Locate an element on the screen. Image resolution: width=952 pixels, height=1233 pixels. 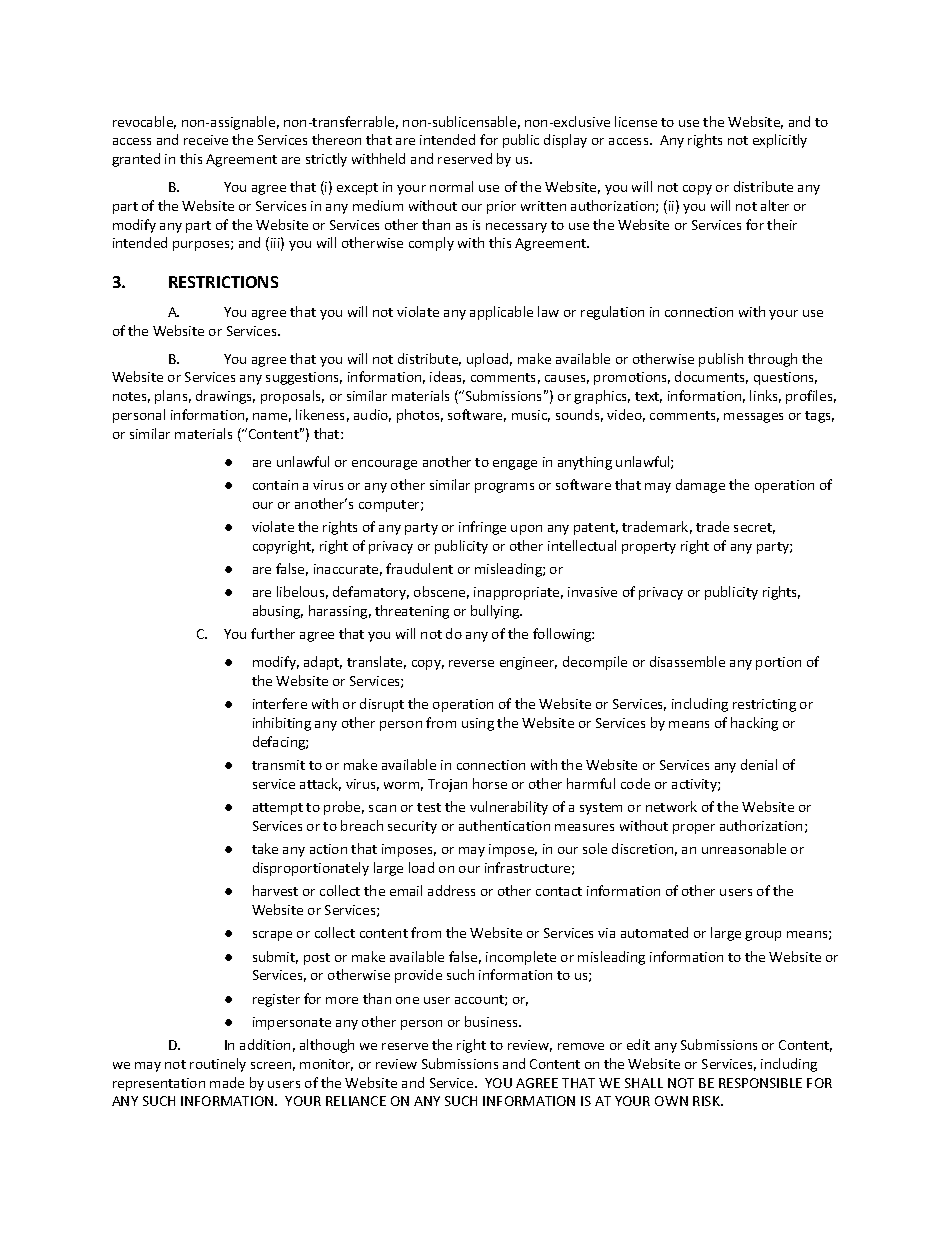
transmit is located at coordinates (278, 765).
